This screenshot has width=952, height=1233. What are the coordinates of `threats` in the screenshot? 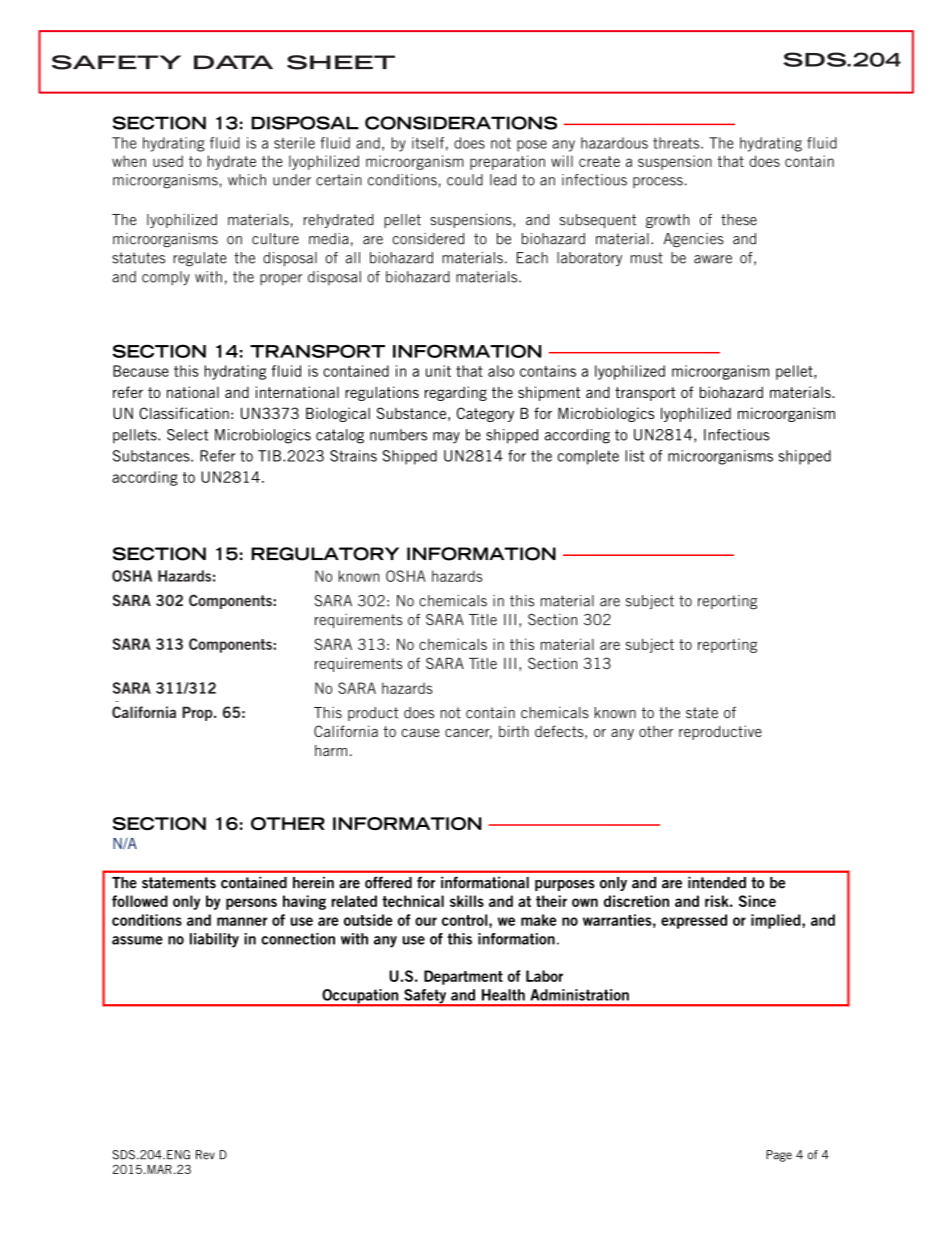 It's located at (677, 143).
